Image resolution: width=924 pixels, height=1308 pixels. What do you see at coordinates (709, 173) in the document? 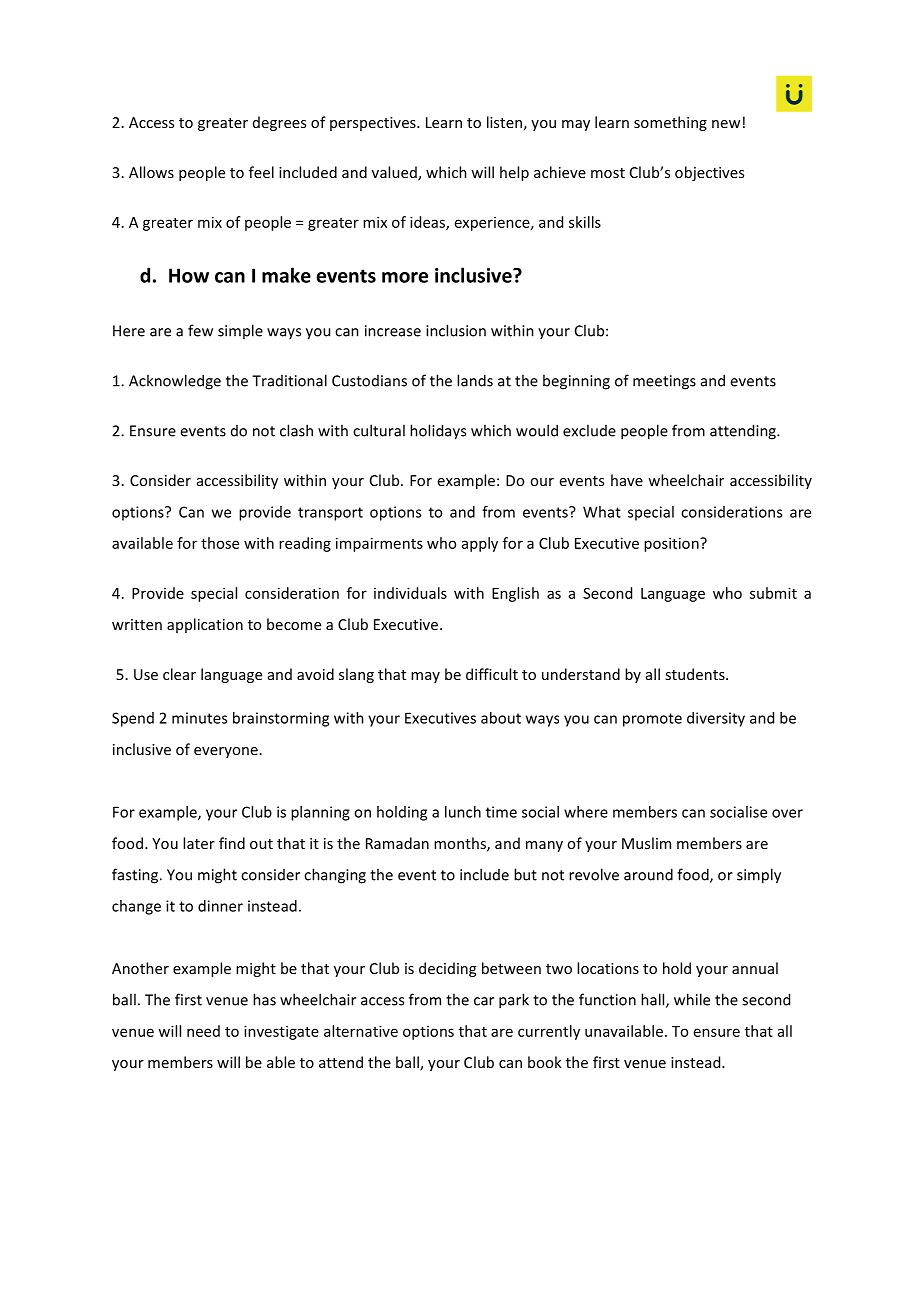
I see `objectives` at bounding box center [709, 173].
